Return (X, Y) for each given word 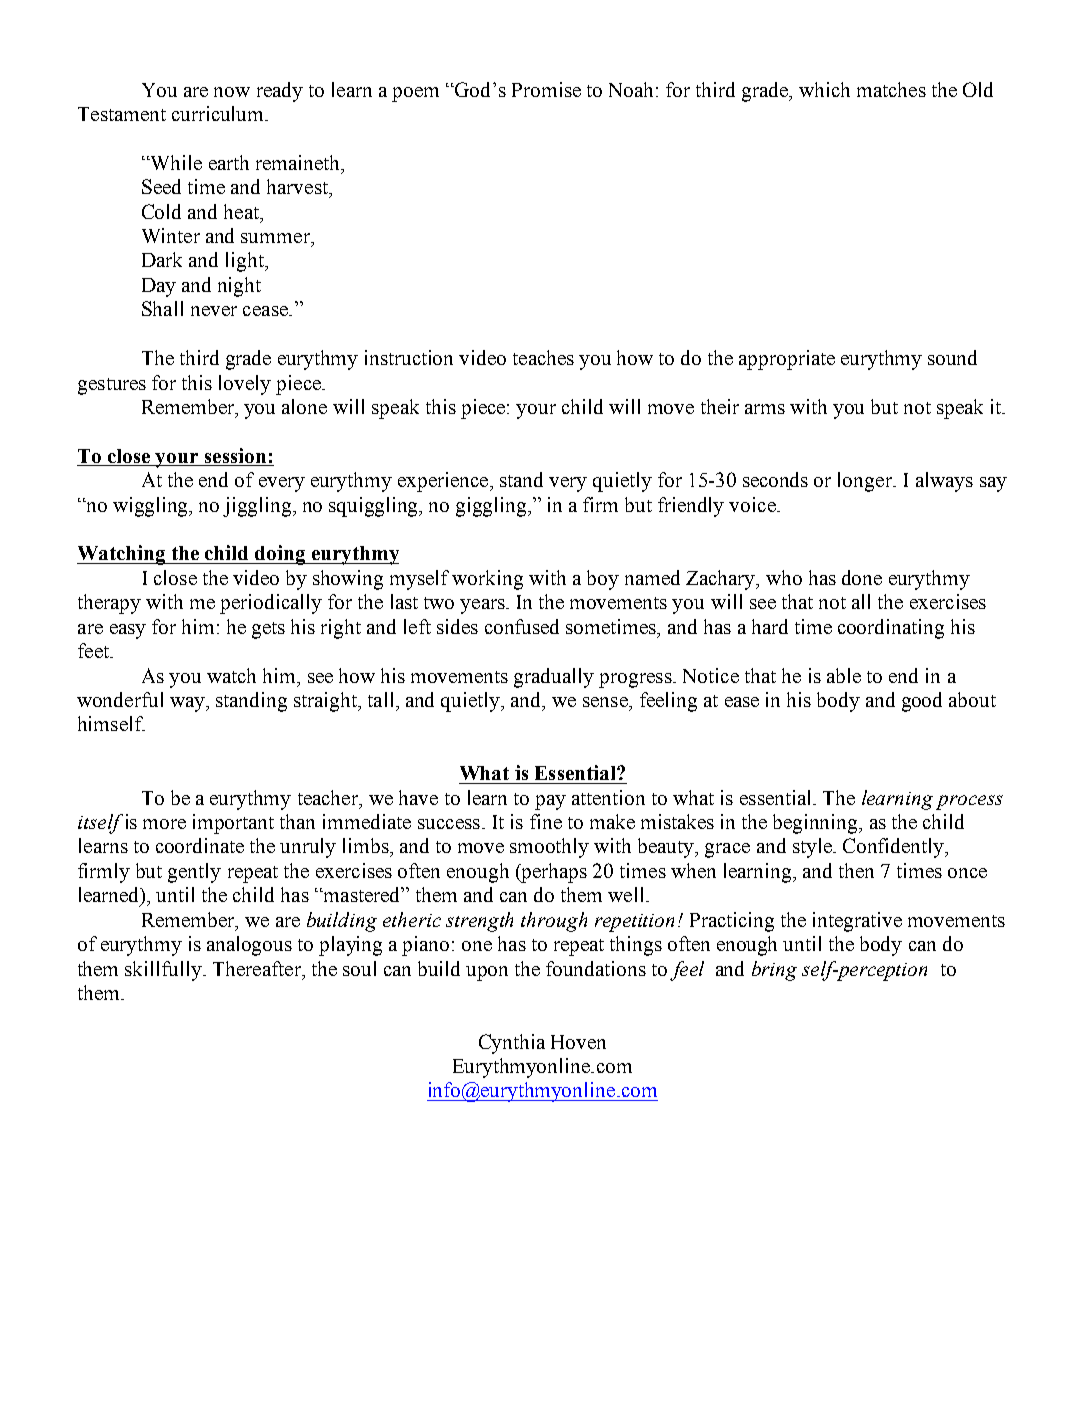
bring (774, 971)
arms (765, 409)
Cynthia (512, 1044)
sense (606, 702)
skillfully (164, 971)
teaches (543, 357)
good (922, 702)
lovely (245, 385)
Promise (546, 89)
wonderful (120, 699)
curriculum (219, 113)
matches (891, 89)
